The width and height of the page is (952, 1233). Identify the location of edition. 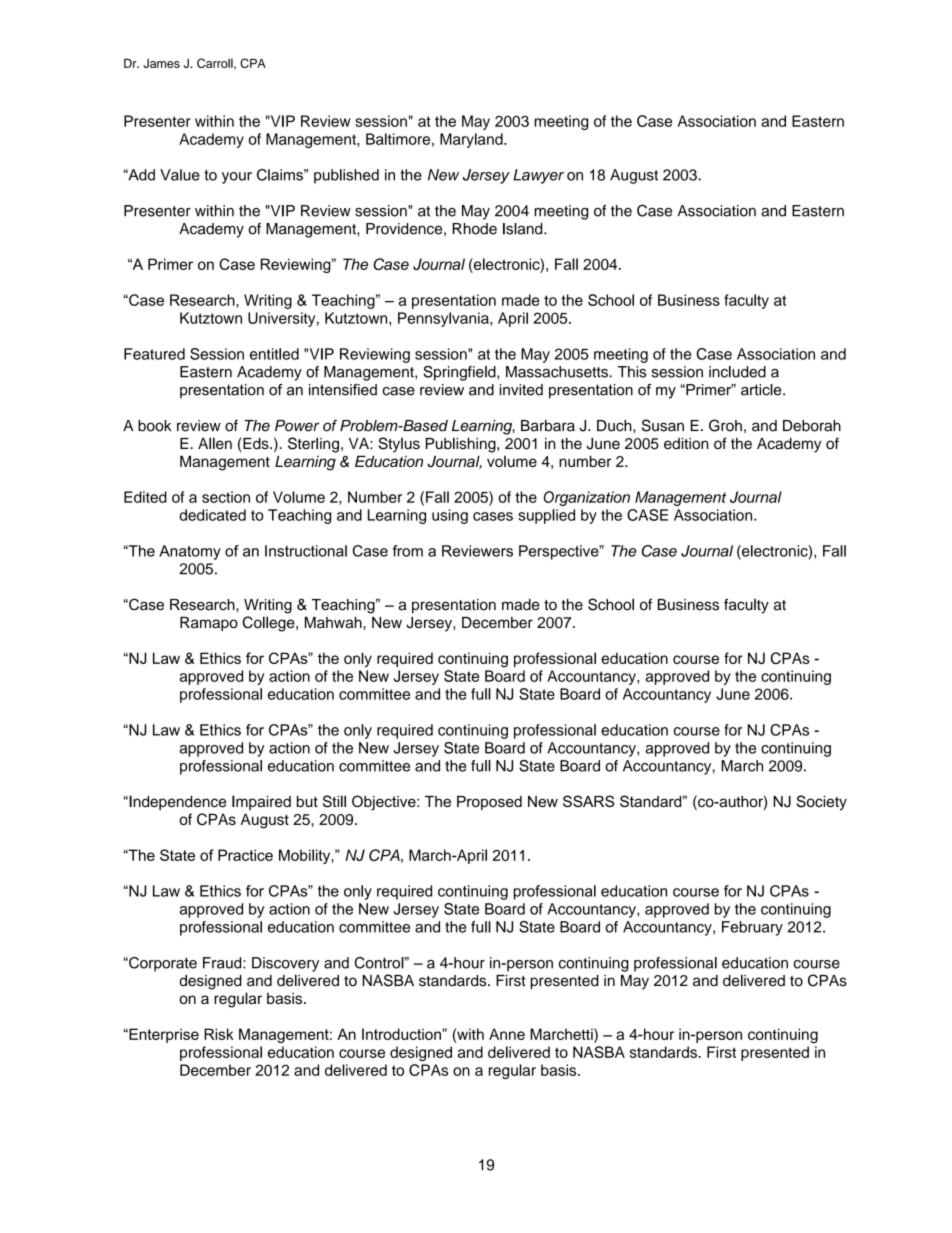
(686, 444).
